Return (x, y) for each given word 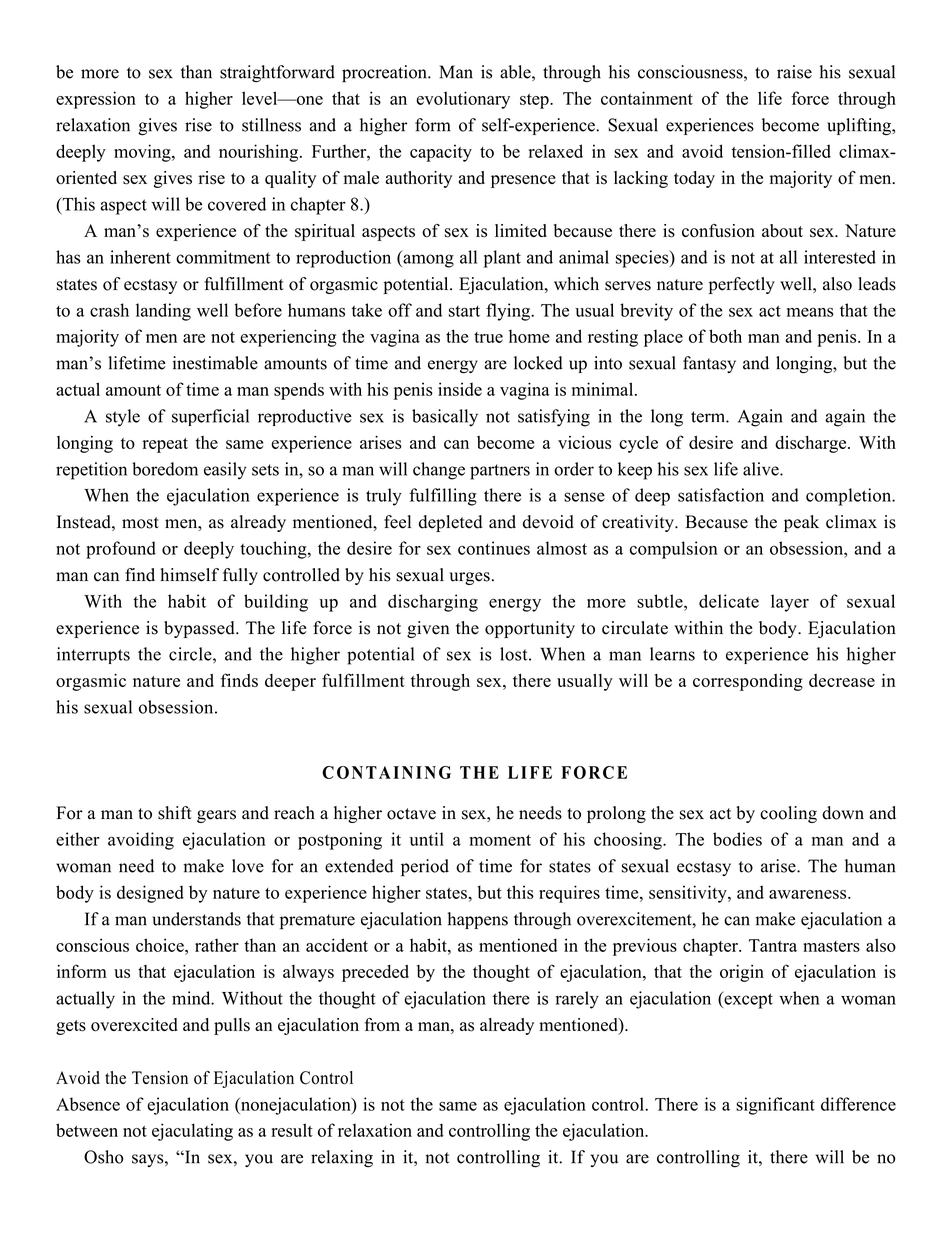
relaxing (342, 1159)
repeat (165, 445)
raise (794, 72)
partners (500, 472)
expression (96, 100)
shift (175, 813)
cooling (788, 814)
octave (411, 814)
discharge (812, 444)
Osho (103, 1157)
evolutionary (463, 100)
